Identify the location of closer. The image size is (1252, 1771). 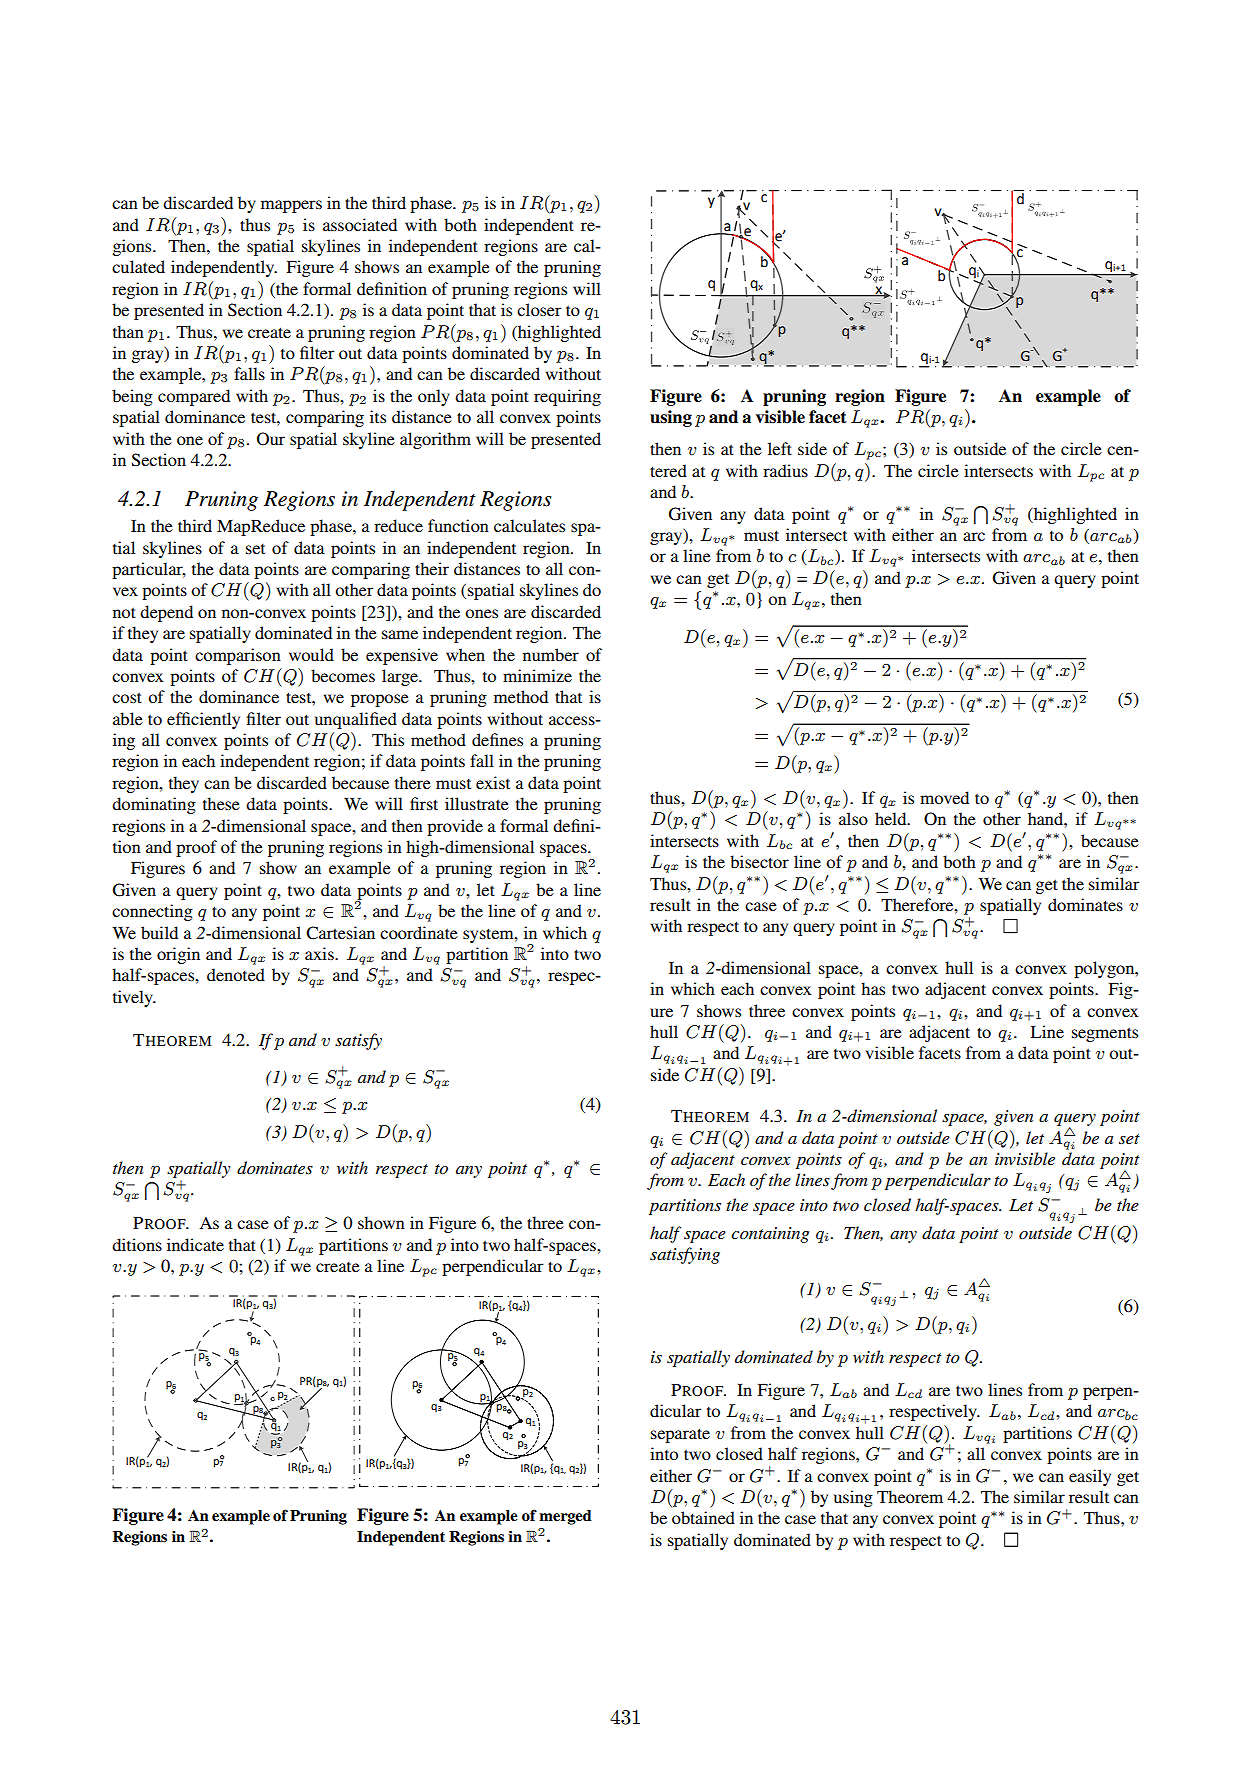
(539, 309).
